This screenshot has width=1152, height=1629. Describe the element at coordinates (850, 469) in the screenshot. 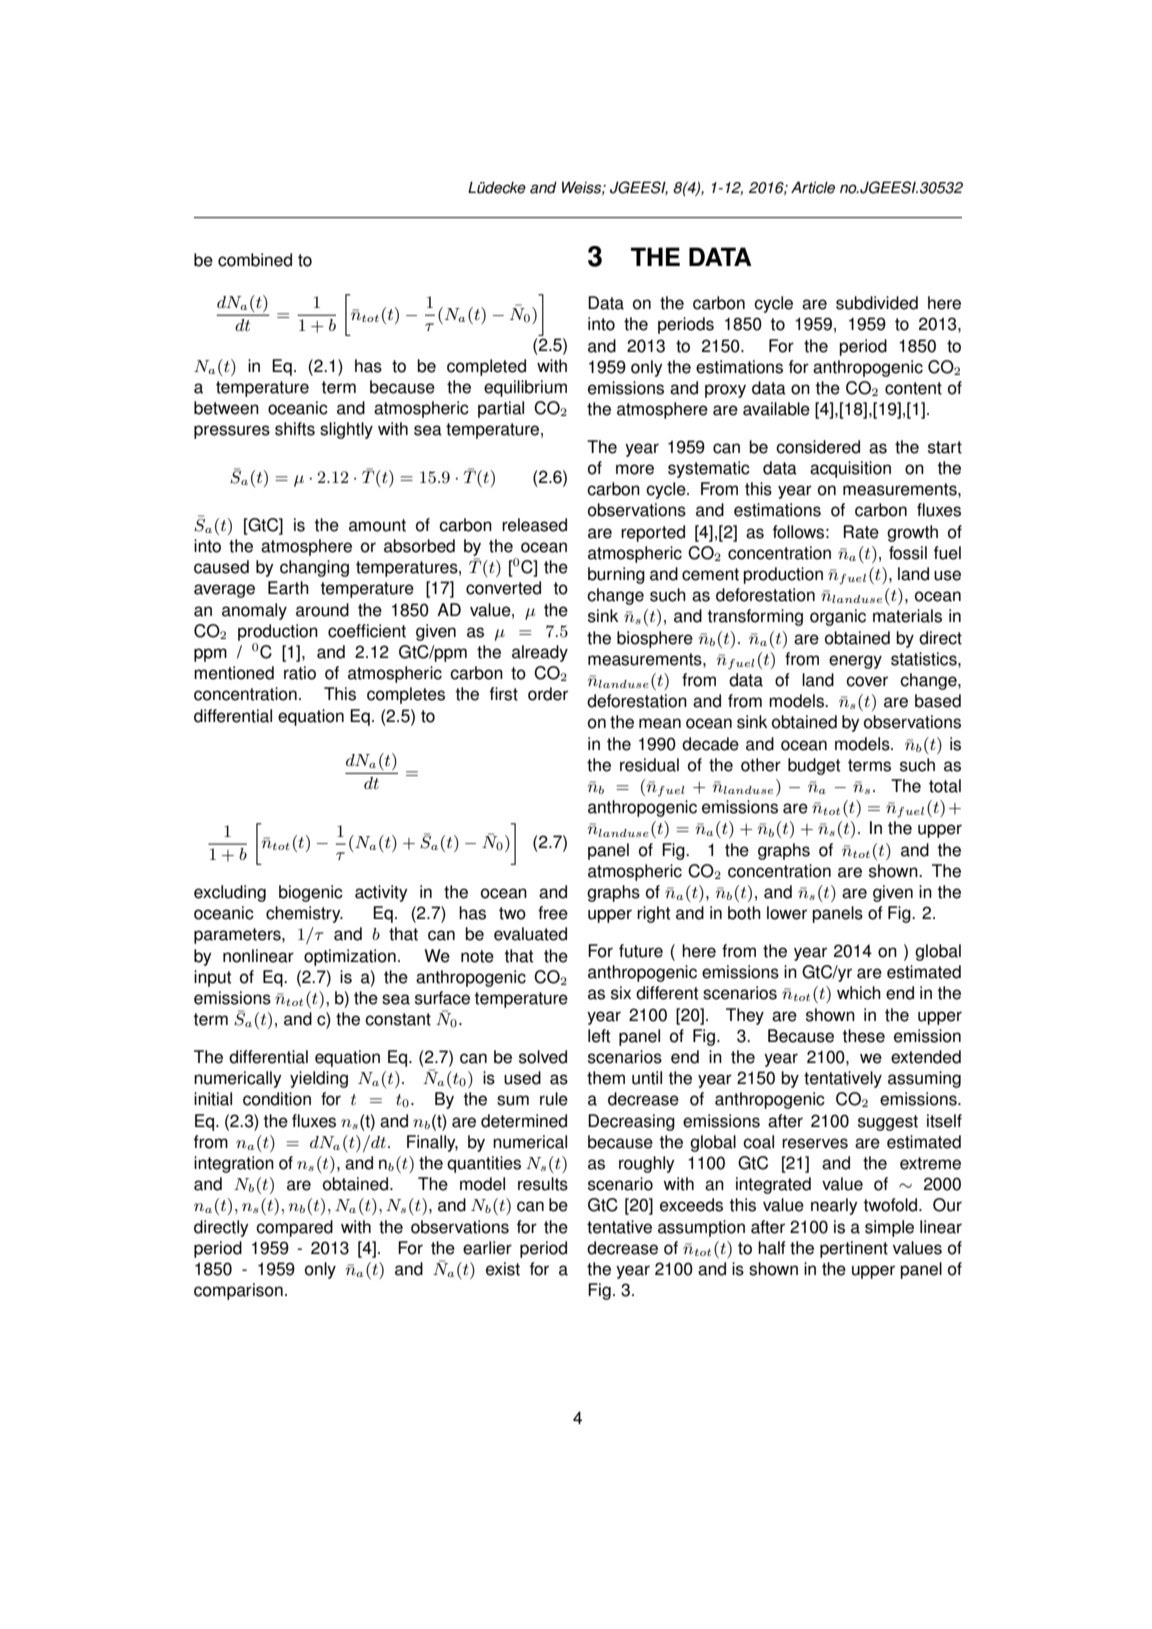

I see `acquisition` at that location.
